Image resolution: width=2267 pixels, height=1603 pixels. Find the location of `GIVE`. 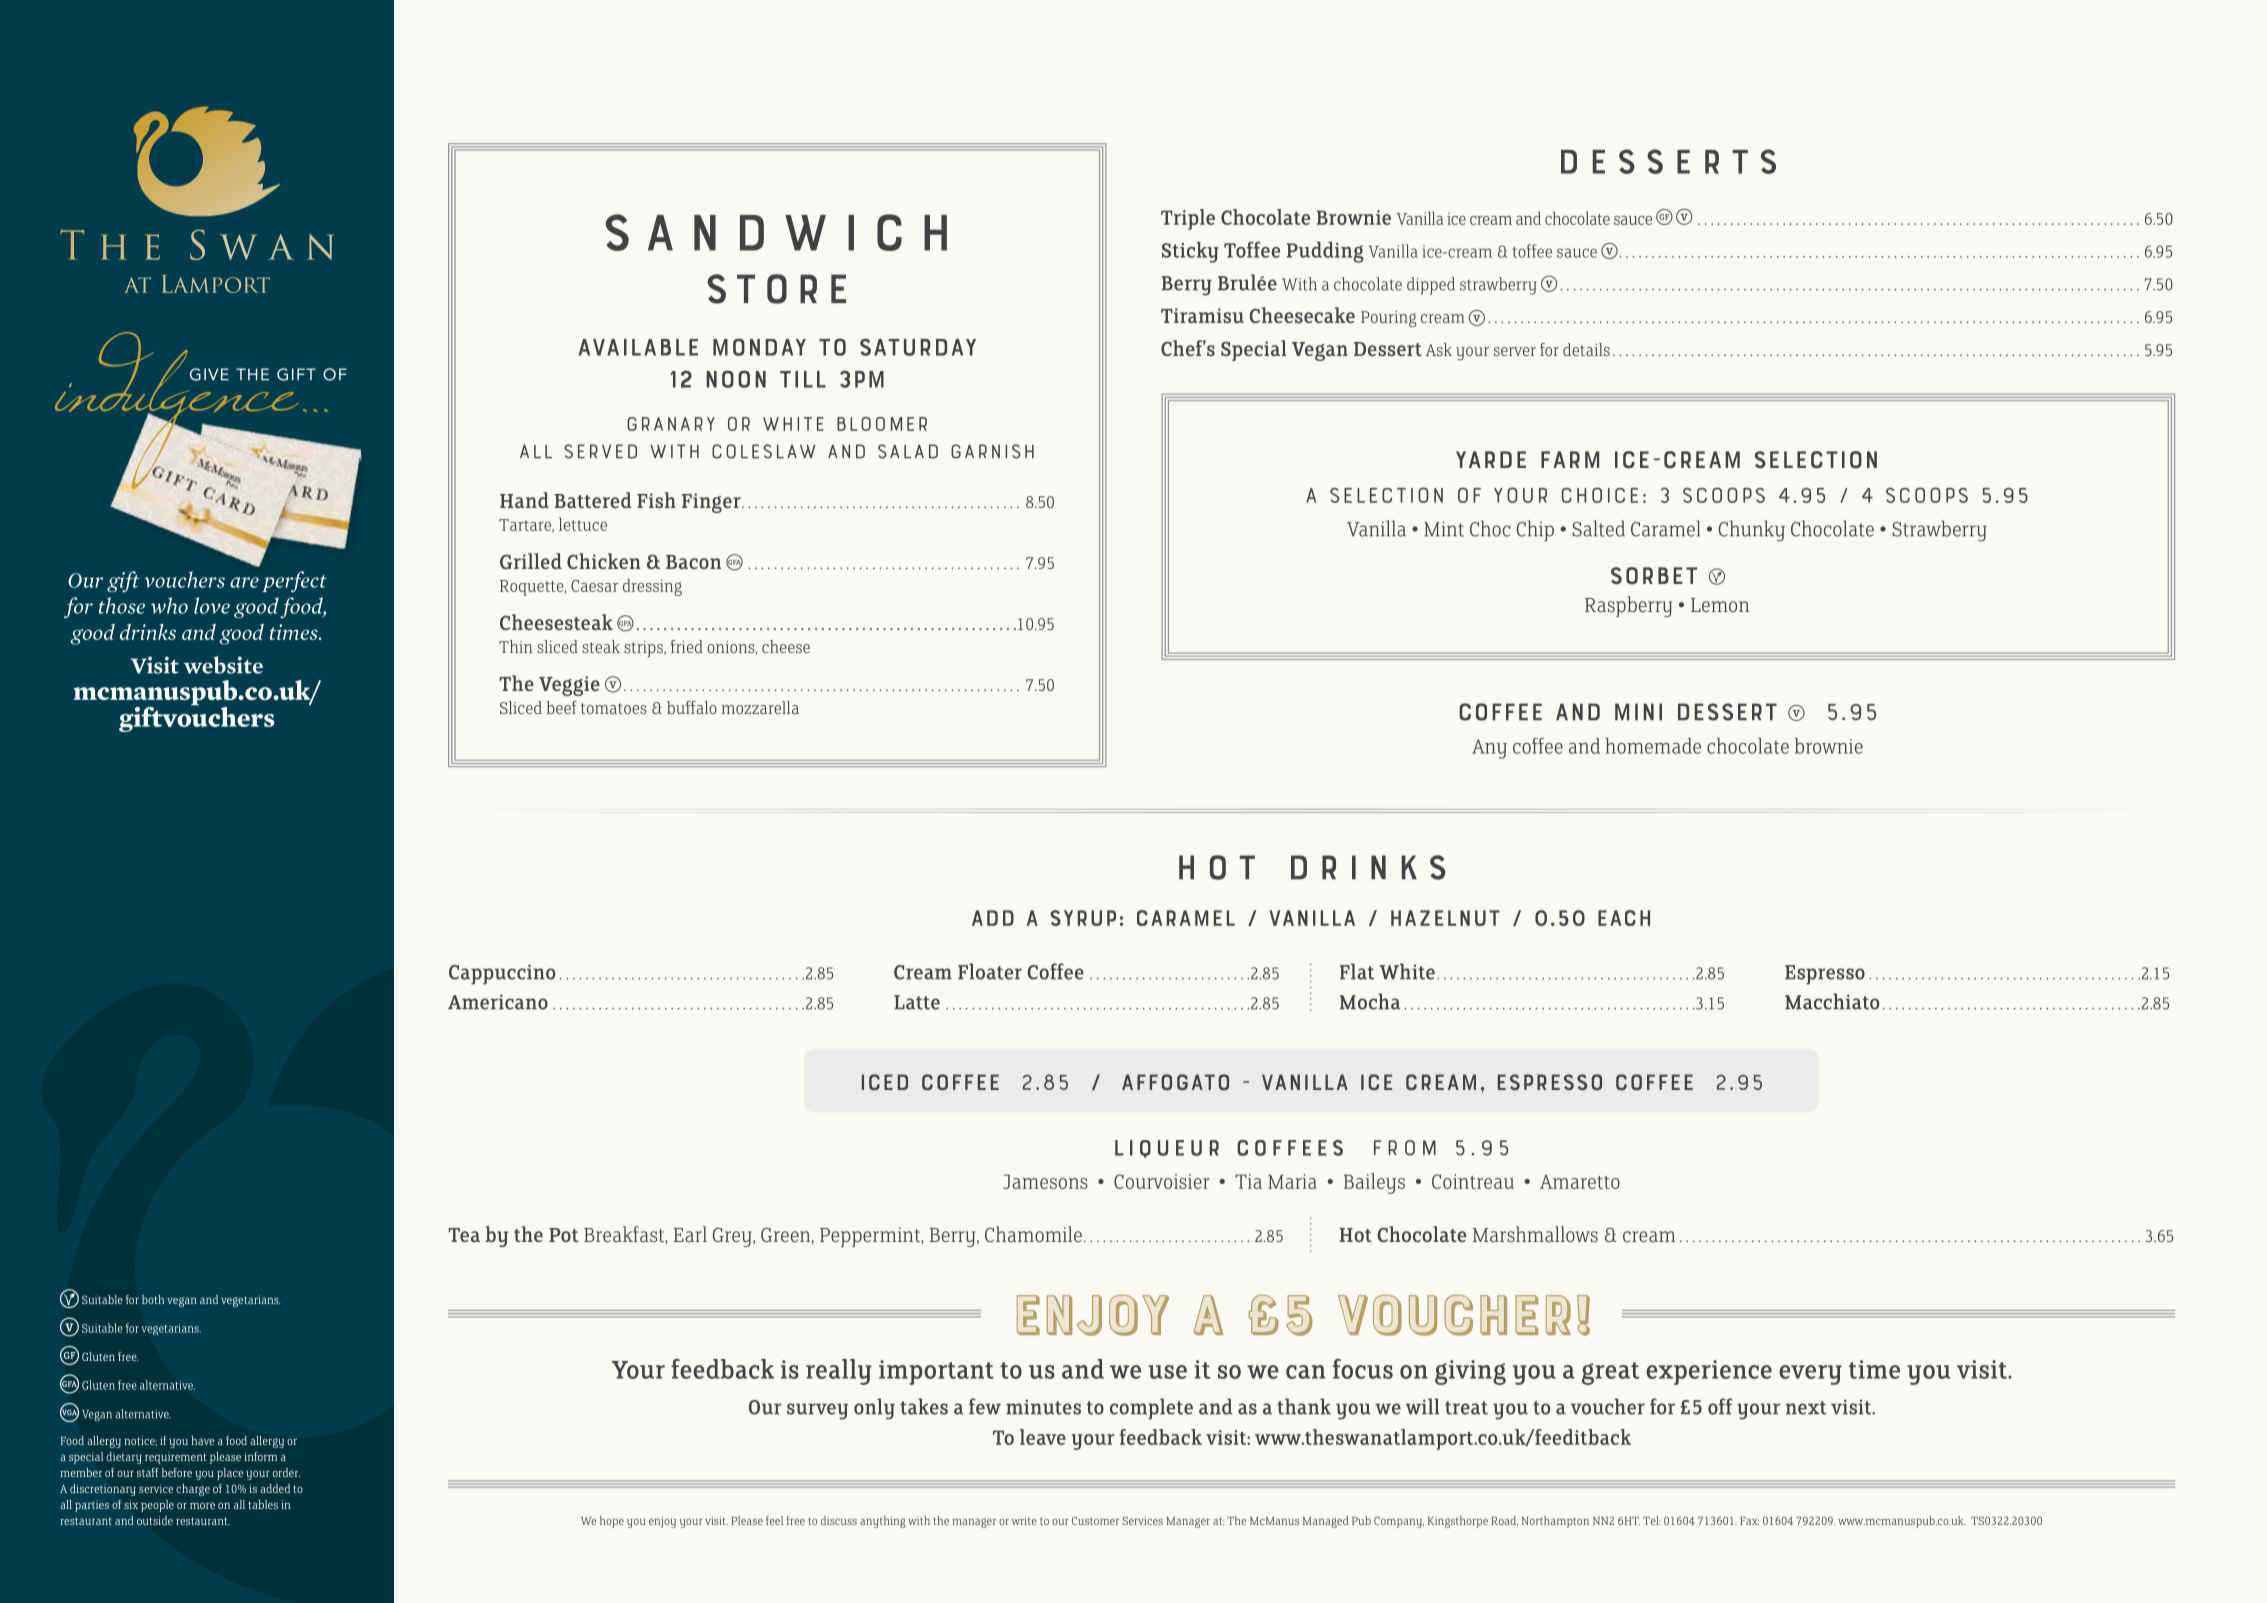

GIVE is located at coordinates (209, 374).
